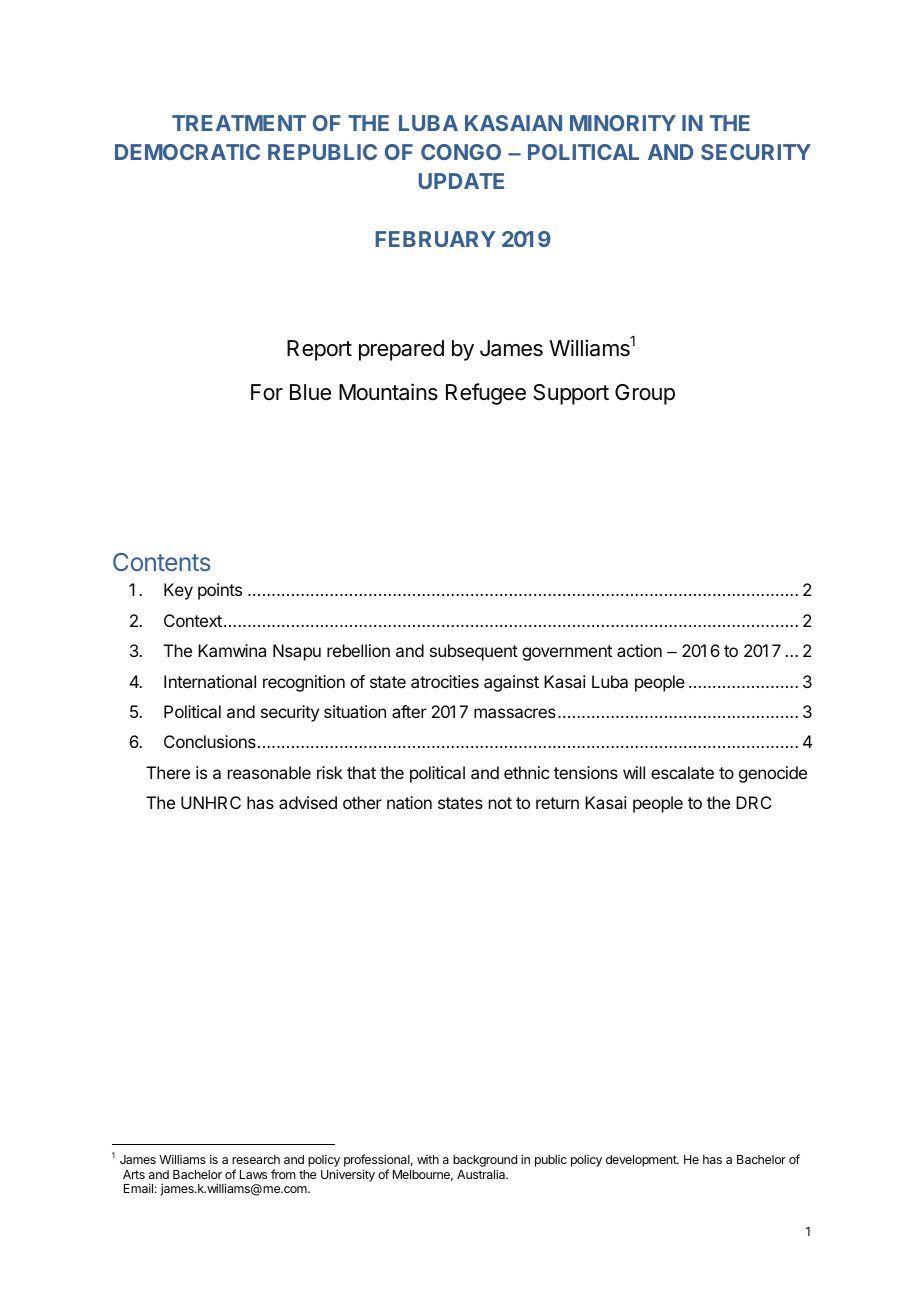 Image resolution: width=924 pixels, height=1308 pixels. What do you see at coordinates (187, 152) in the image?
I see `DEMOCRATIC` at bounding box center [187, 152].
